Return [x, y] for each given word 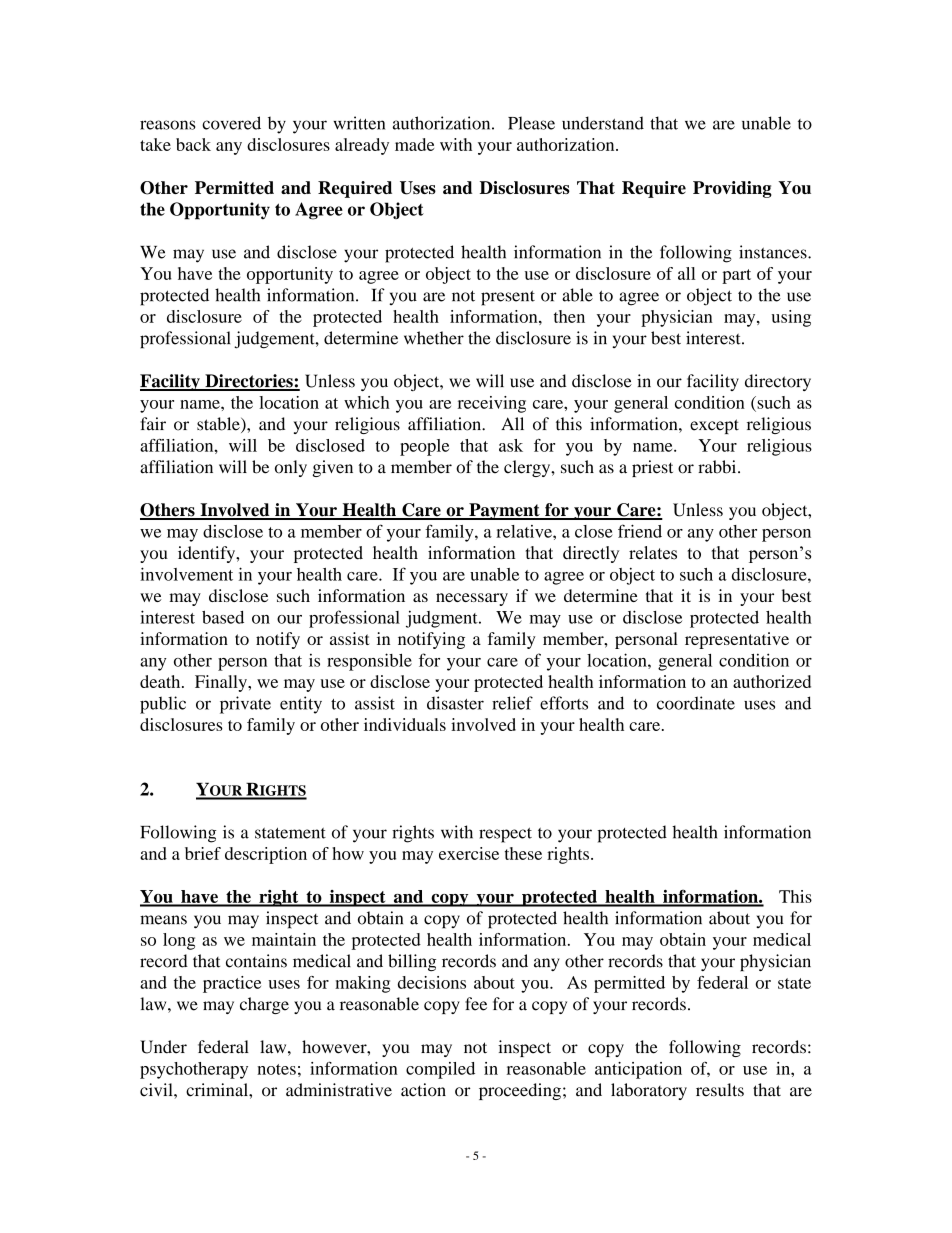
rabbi [718, 467]
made [414, 144]
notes [276, 1069]
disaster [455, 703]
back [193, 144]
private [245, 705]
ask [511, 445]
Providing [732, 189]
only [291, 468]
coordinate [696, 703]
